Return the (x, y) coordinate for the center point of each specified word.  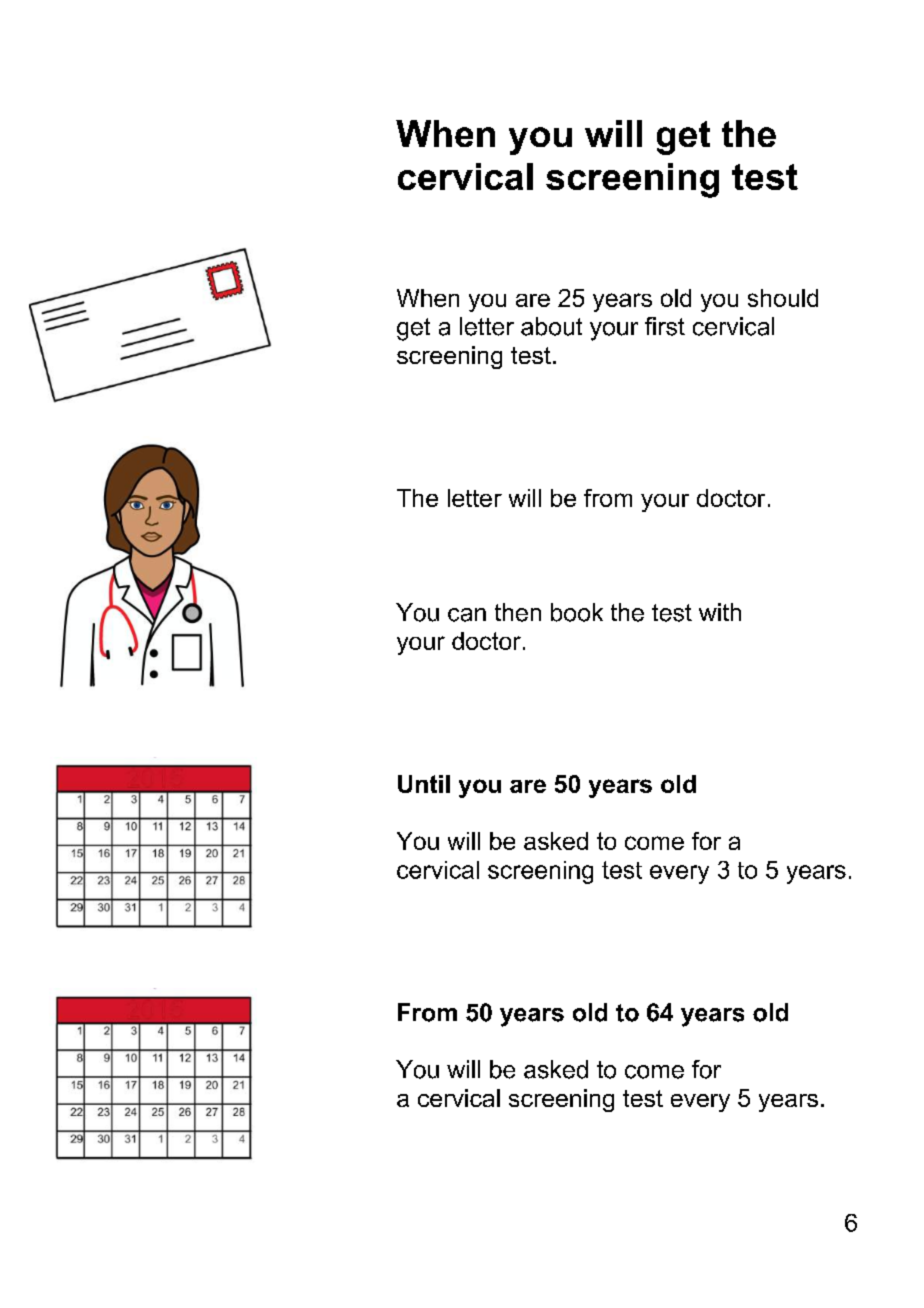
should (783, 298)
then (518, 612)
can (467, 615)
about (551, 326)
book (577, 612)
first (665, 326)
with (720, 612)
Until (424, 784)
